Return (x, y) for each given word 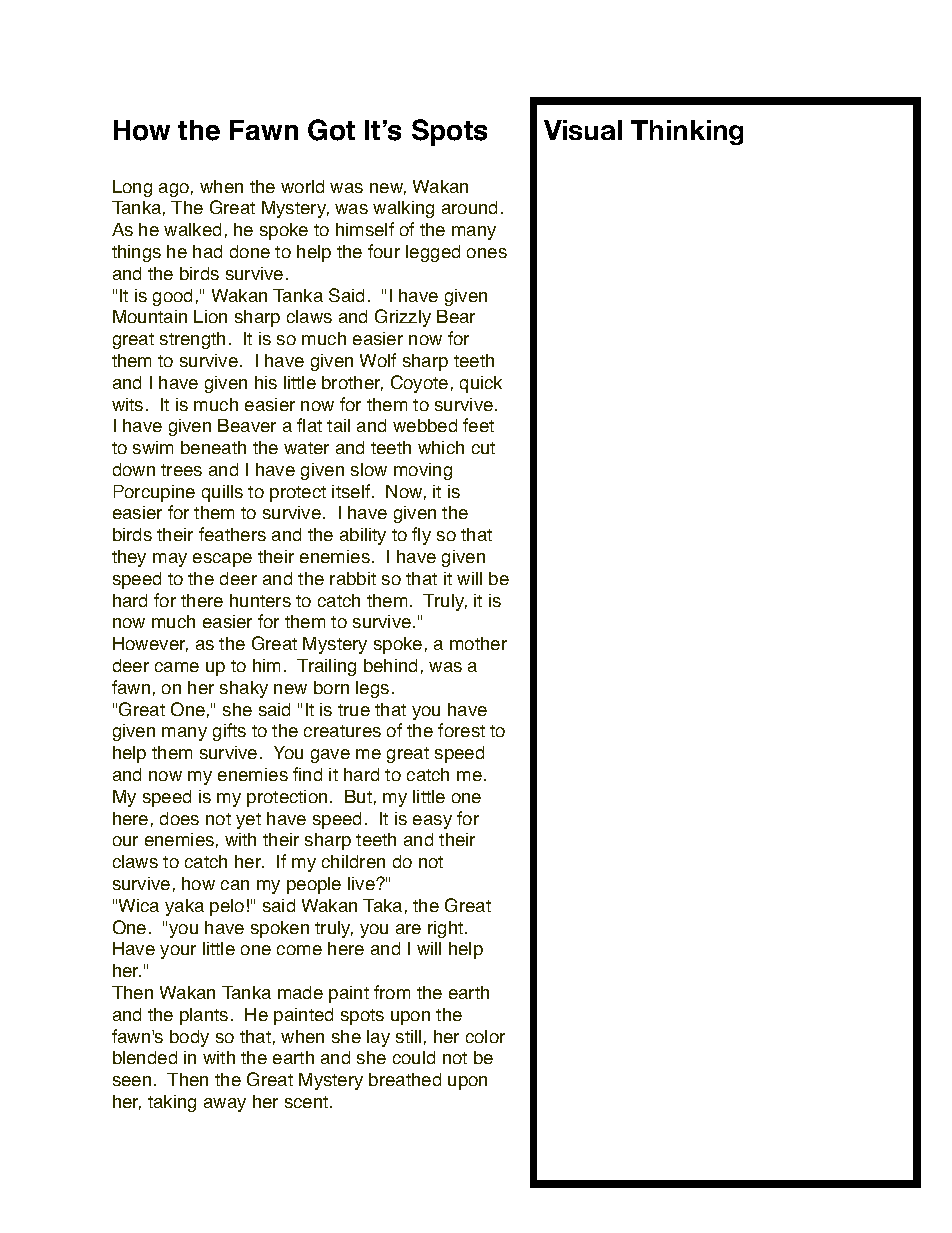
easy (432, 822)
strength (192, 340)
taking (172, 1103)
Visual (583, 130)
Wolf (378, 360)
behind (390, 665)
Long (132, 188)
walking (403, 209)
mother (478, 643)
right (447, 929)
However (150, 644)
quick (481, 384)
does (179, 818)
